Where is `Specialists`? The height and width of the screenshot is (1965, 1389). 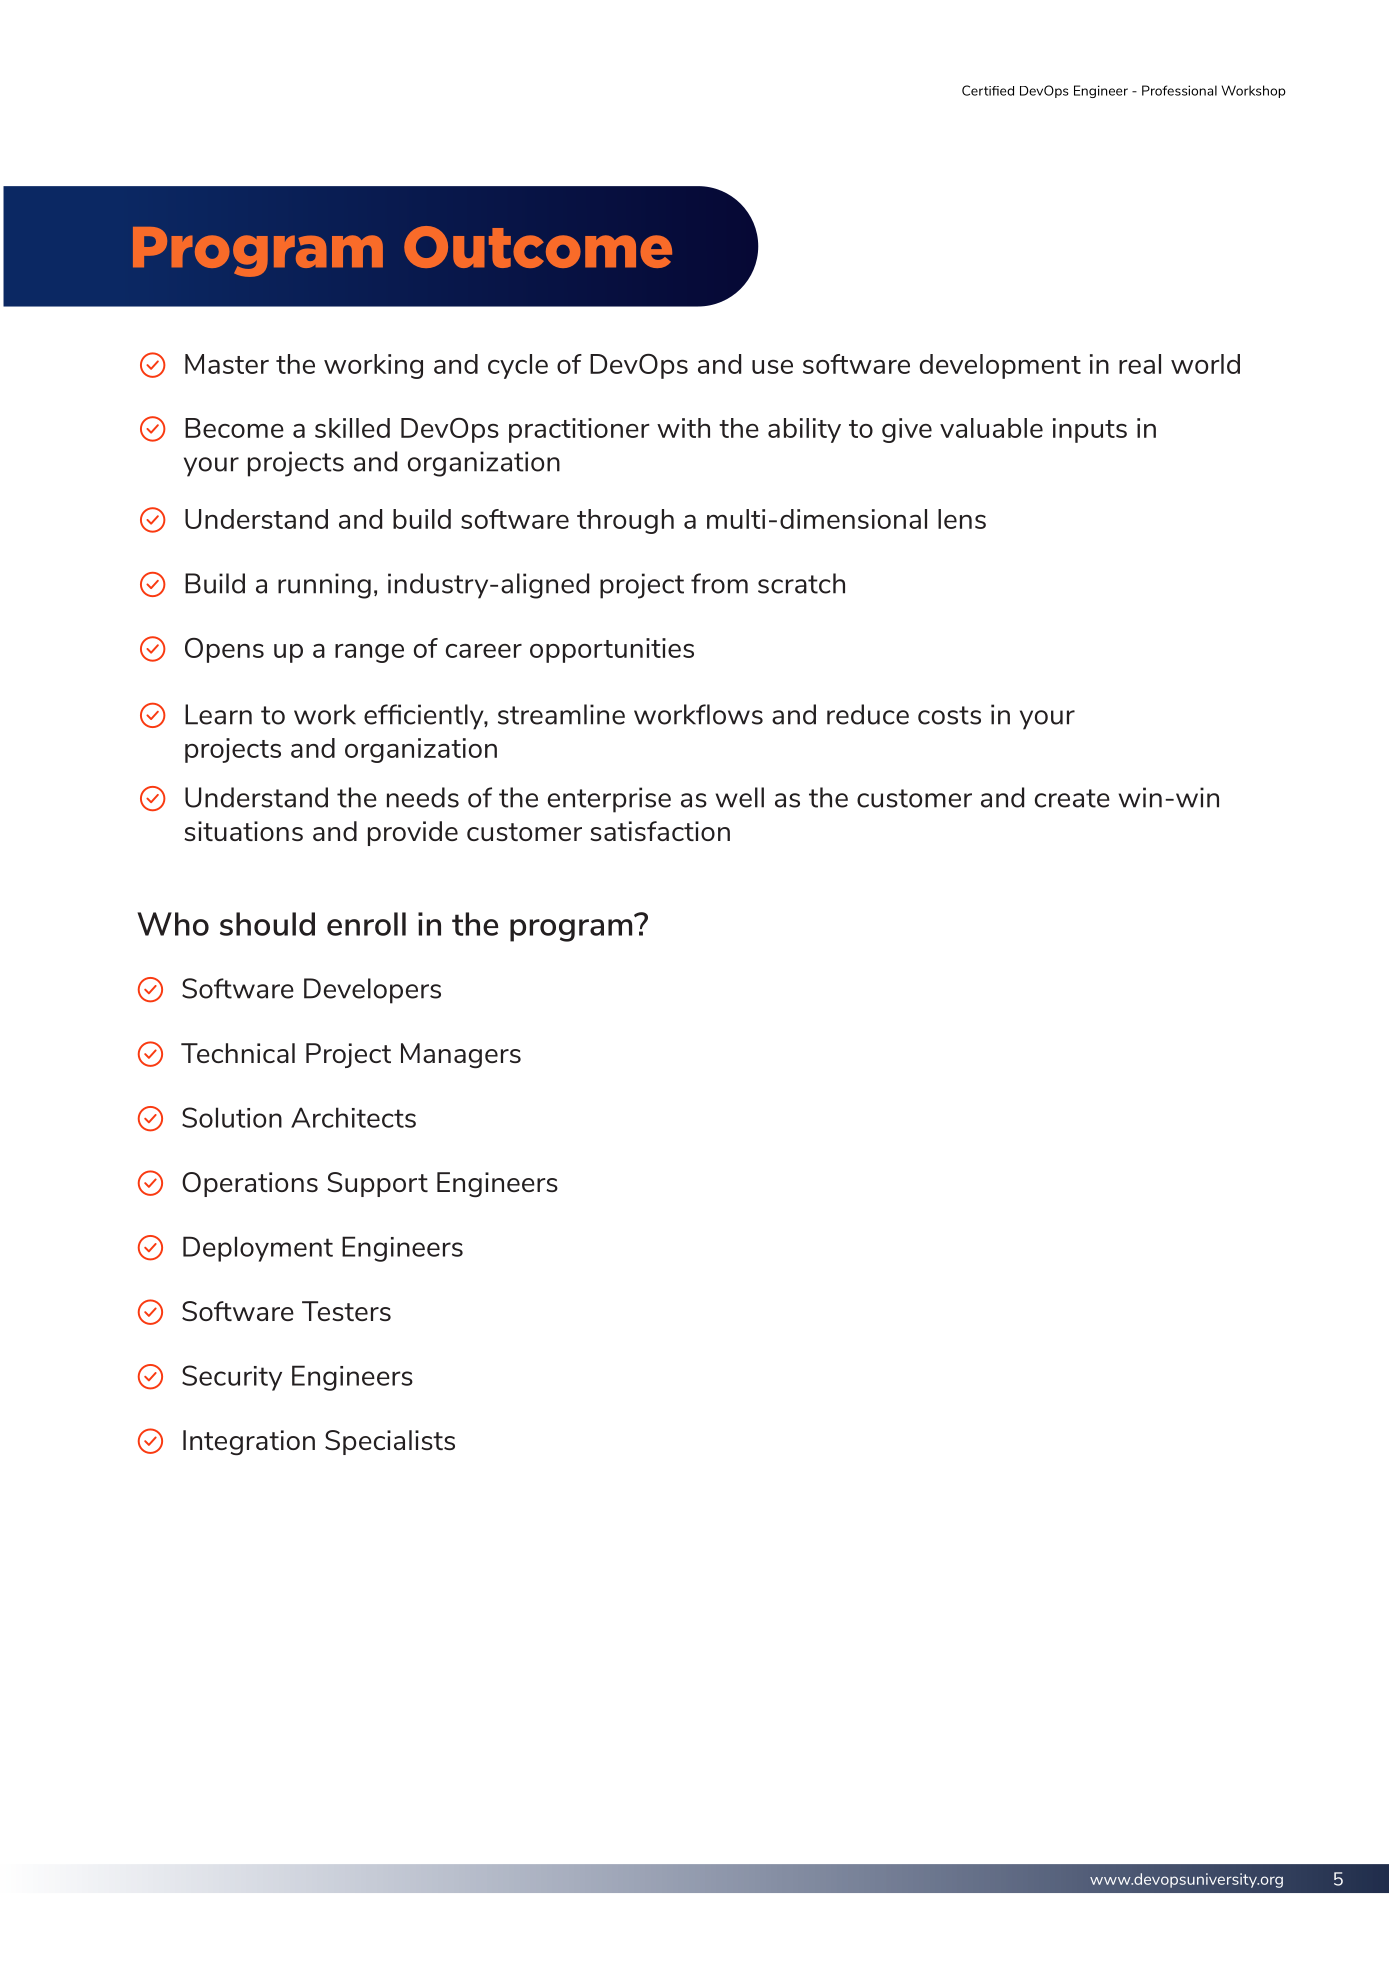 Specialists is located at coordinates (390, 1442).
